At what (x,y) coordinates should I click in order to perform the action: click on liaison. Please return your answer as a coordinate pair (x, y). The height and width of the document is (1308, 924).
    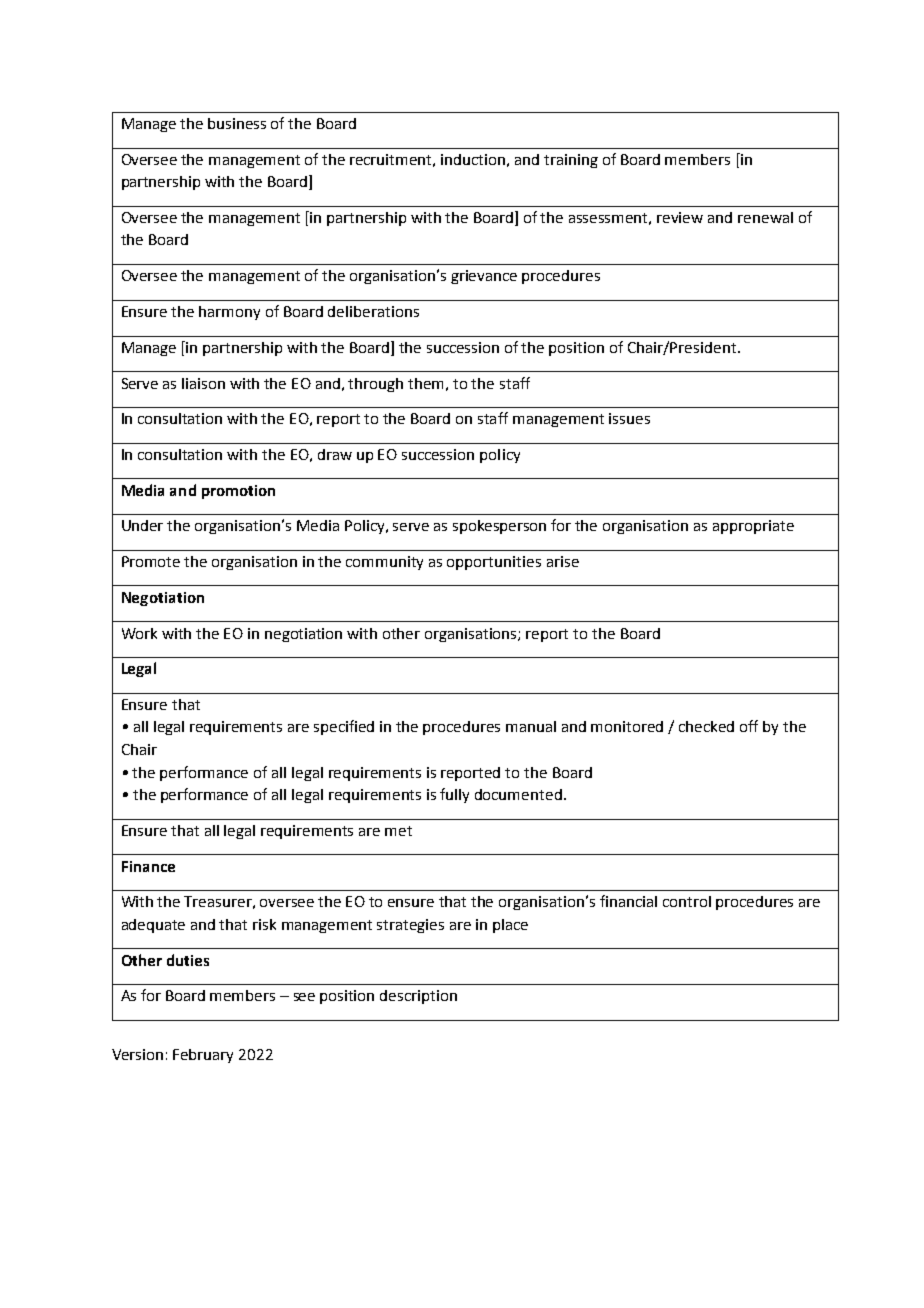
    Looking at the image, I should click on (203, 383).
